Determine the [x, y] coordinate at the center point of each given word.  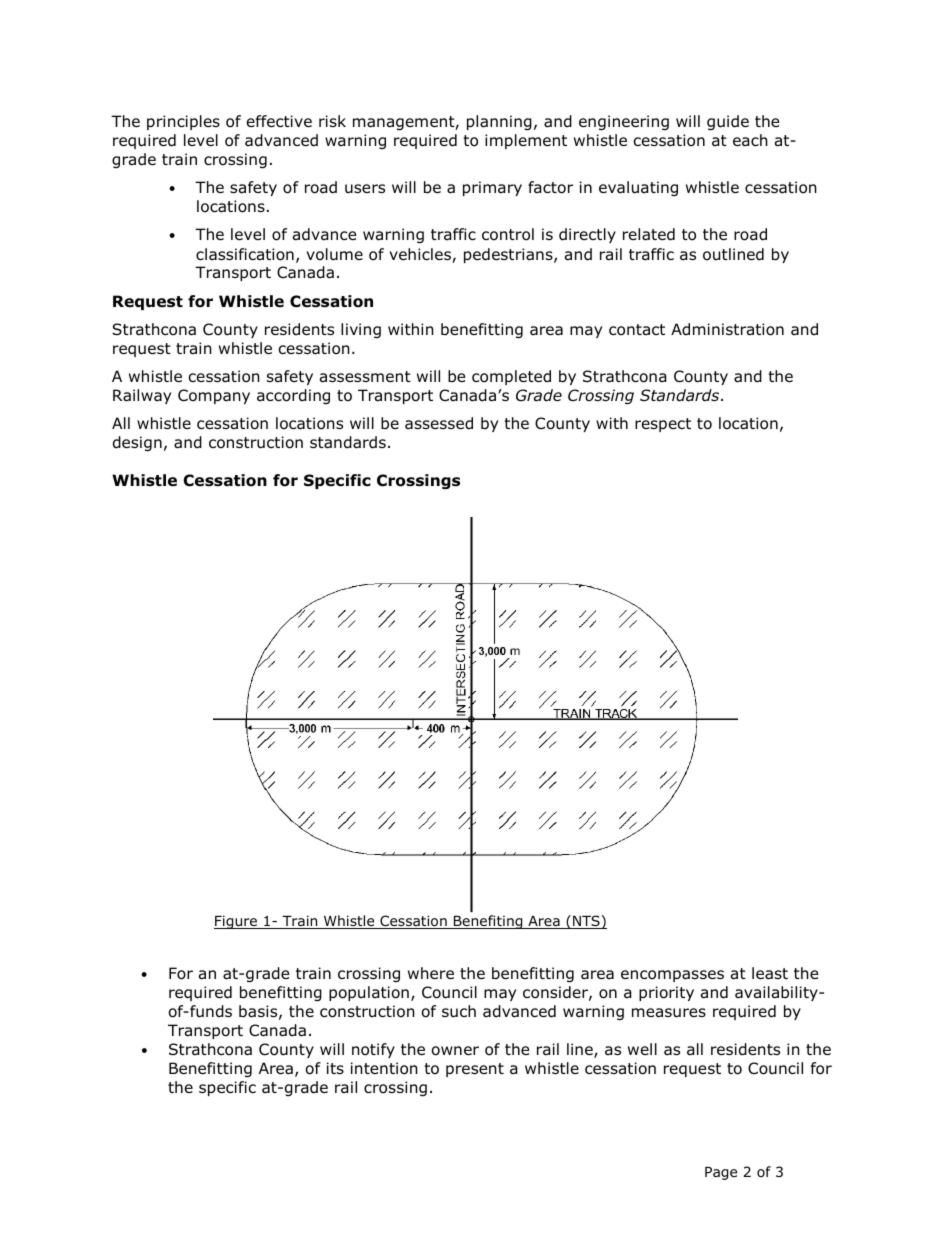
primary [492, 188]
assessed [439, 423]
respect [663, 425]
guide [728, 122]
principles [183, 122]
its [335, 1068]
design [137, 443]
